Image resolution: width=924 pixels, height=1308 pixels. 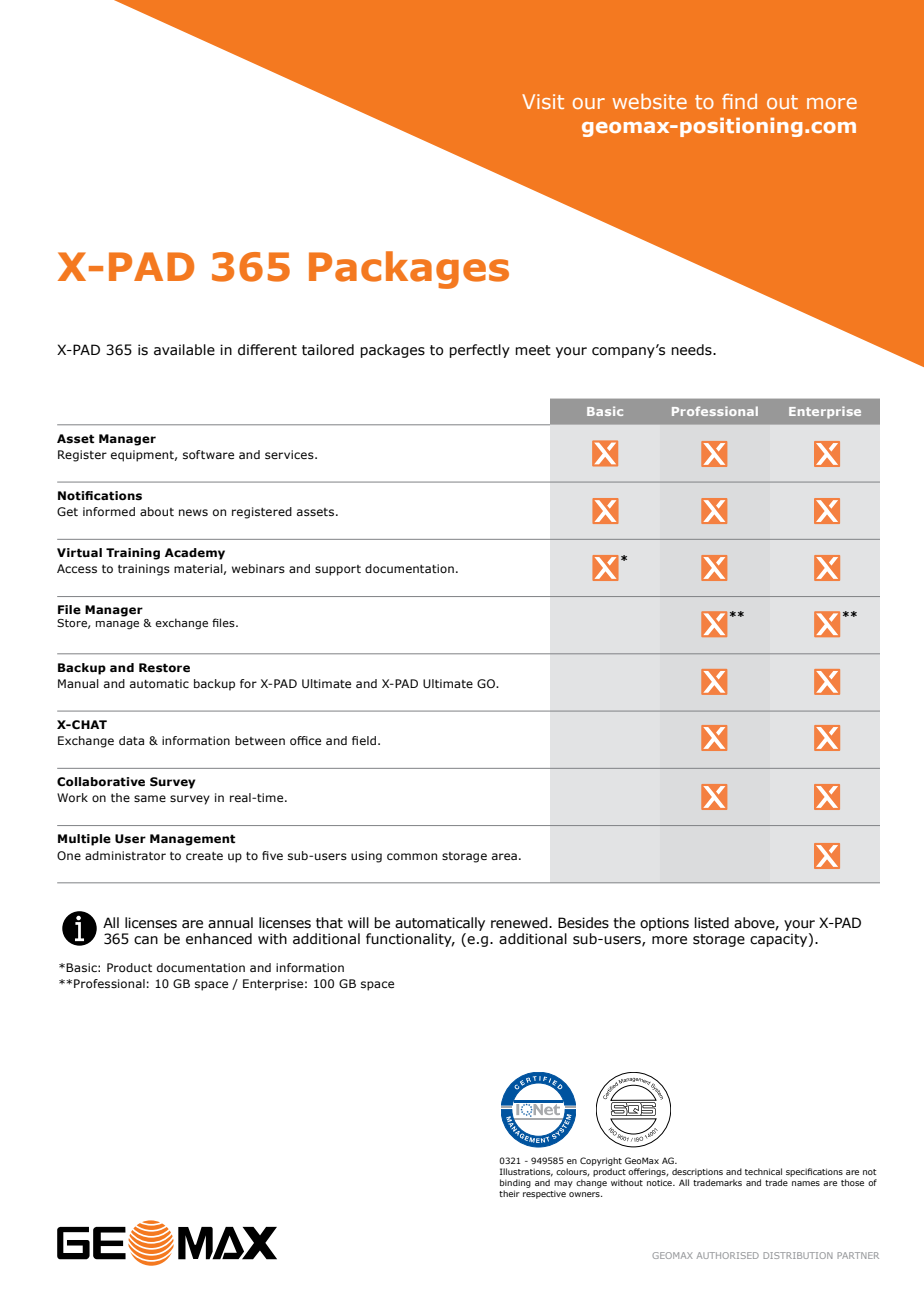 I want to click on listed, so click(x=712, y=923).
